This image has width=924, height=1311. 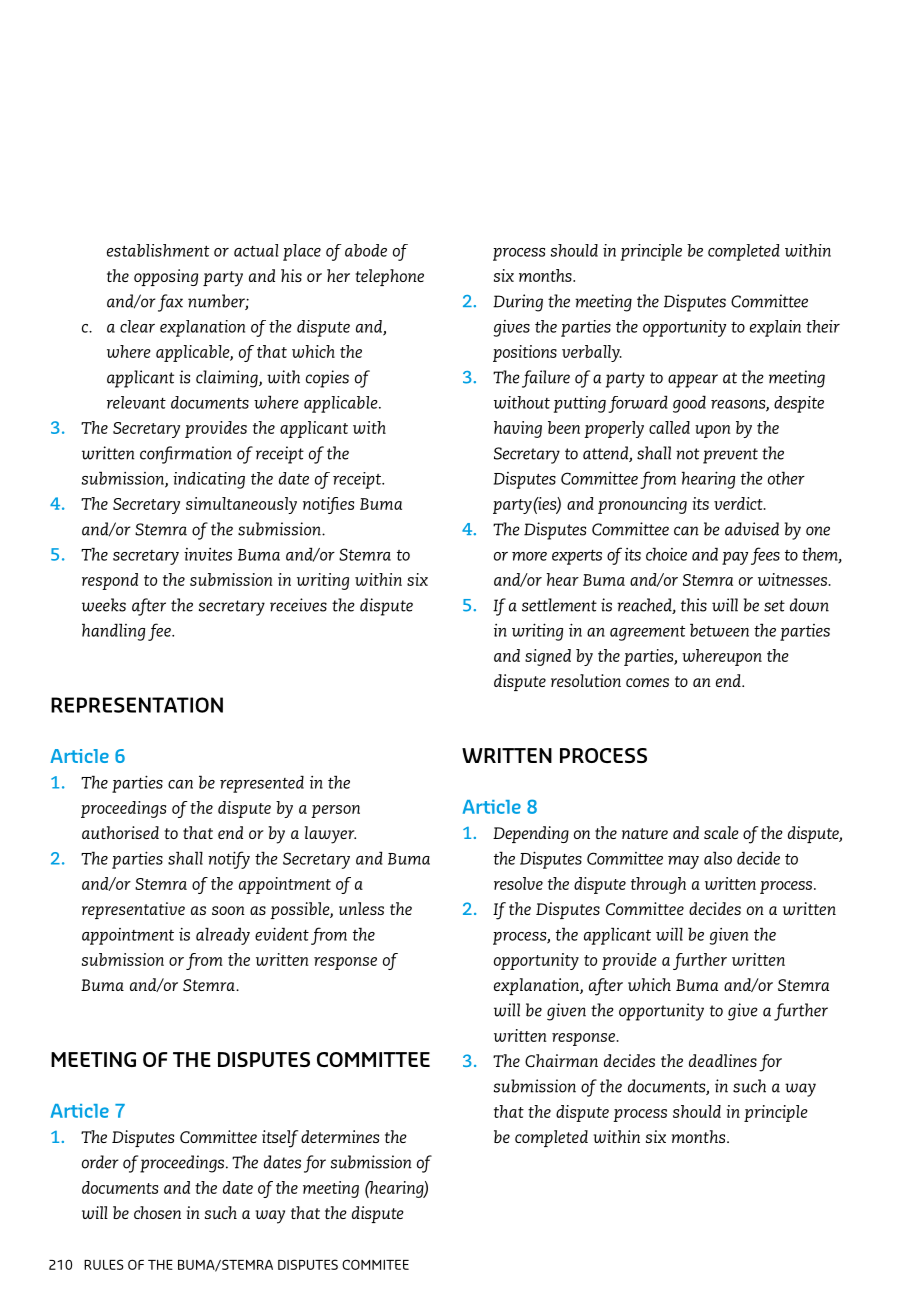 What do you see at coordinates (166, 277) in the image?
I see `opposing` at bounding box center [166, 277].
